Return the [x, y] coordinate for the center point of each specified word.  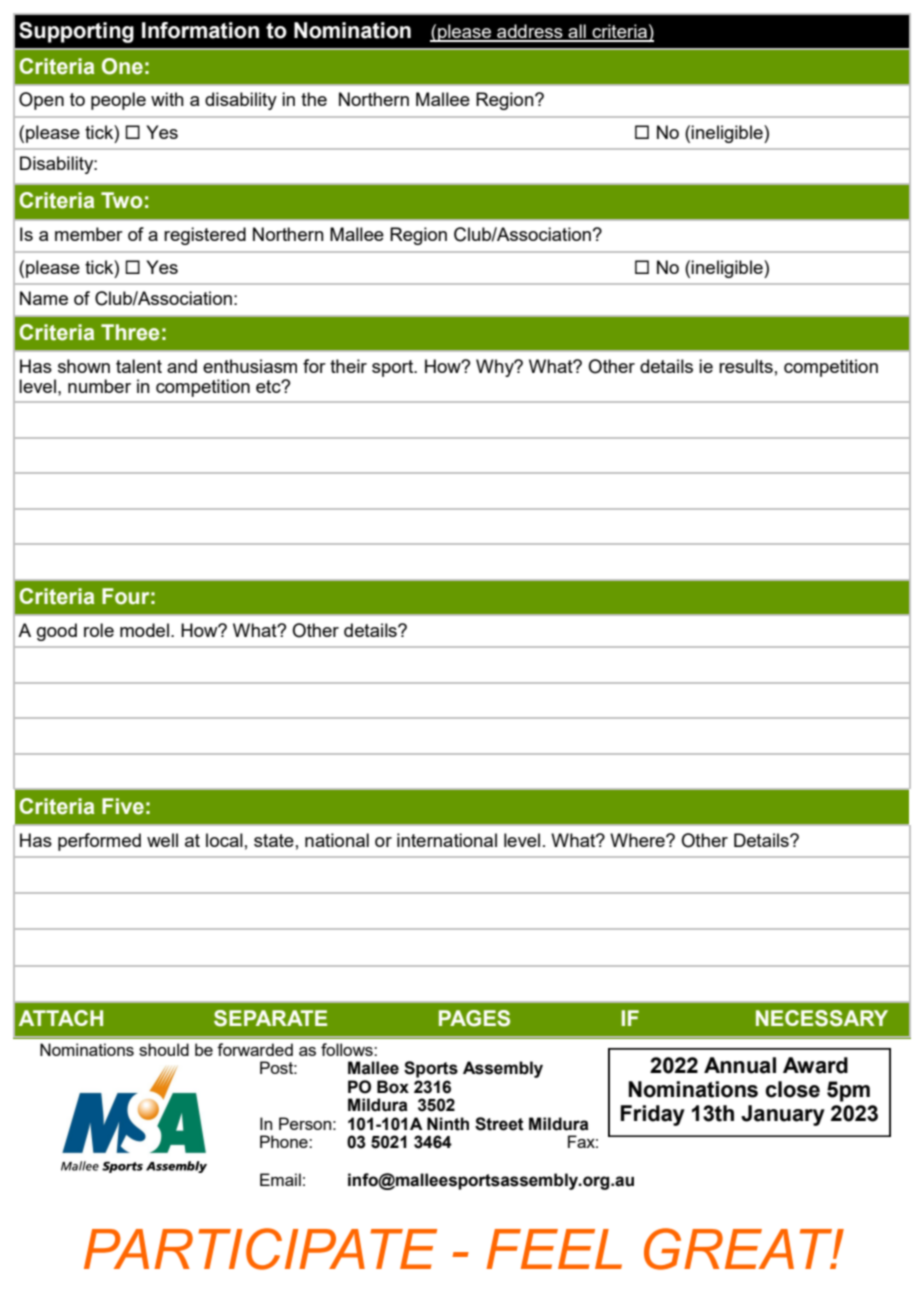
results [746, 366]
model [144, 630]
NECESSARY [822, 1018]
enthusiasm [250, 366]
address [530, 32]
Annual [740, 1065]
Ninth [448, 1124]
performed [99, 842]
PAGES [474, 1018]
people [118, 101]
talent [139, 366]
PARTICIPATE [260, 1249]
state [274, 840]
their [348, 366]
